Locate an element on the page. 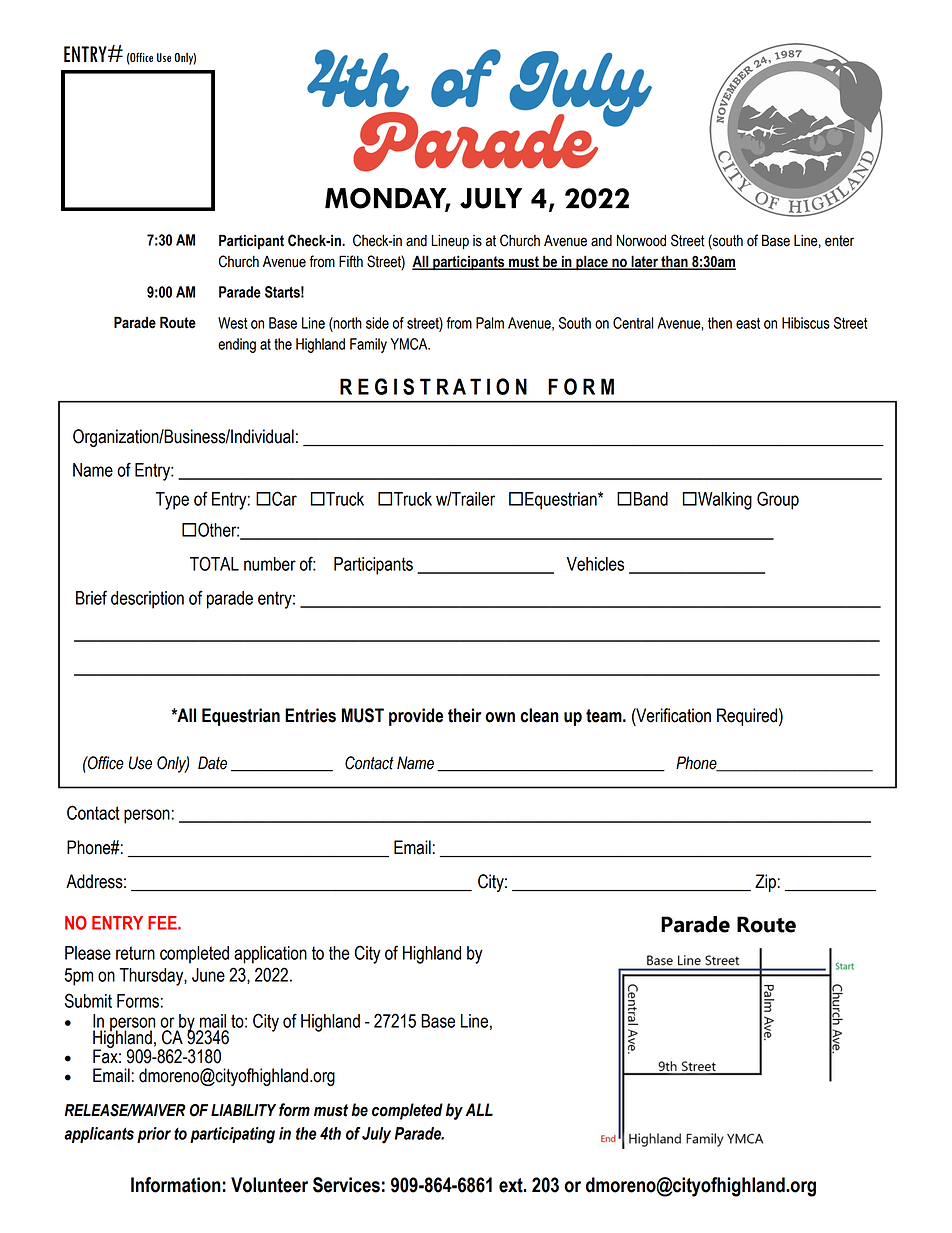 Image resolution: width=952 pixels, height=1233 pixels. prior is located at coordinates (154, 1135).
